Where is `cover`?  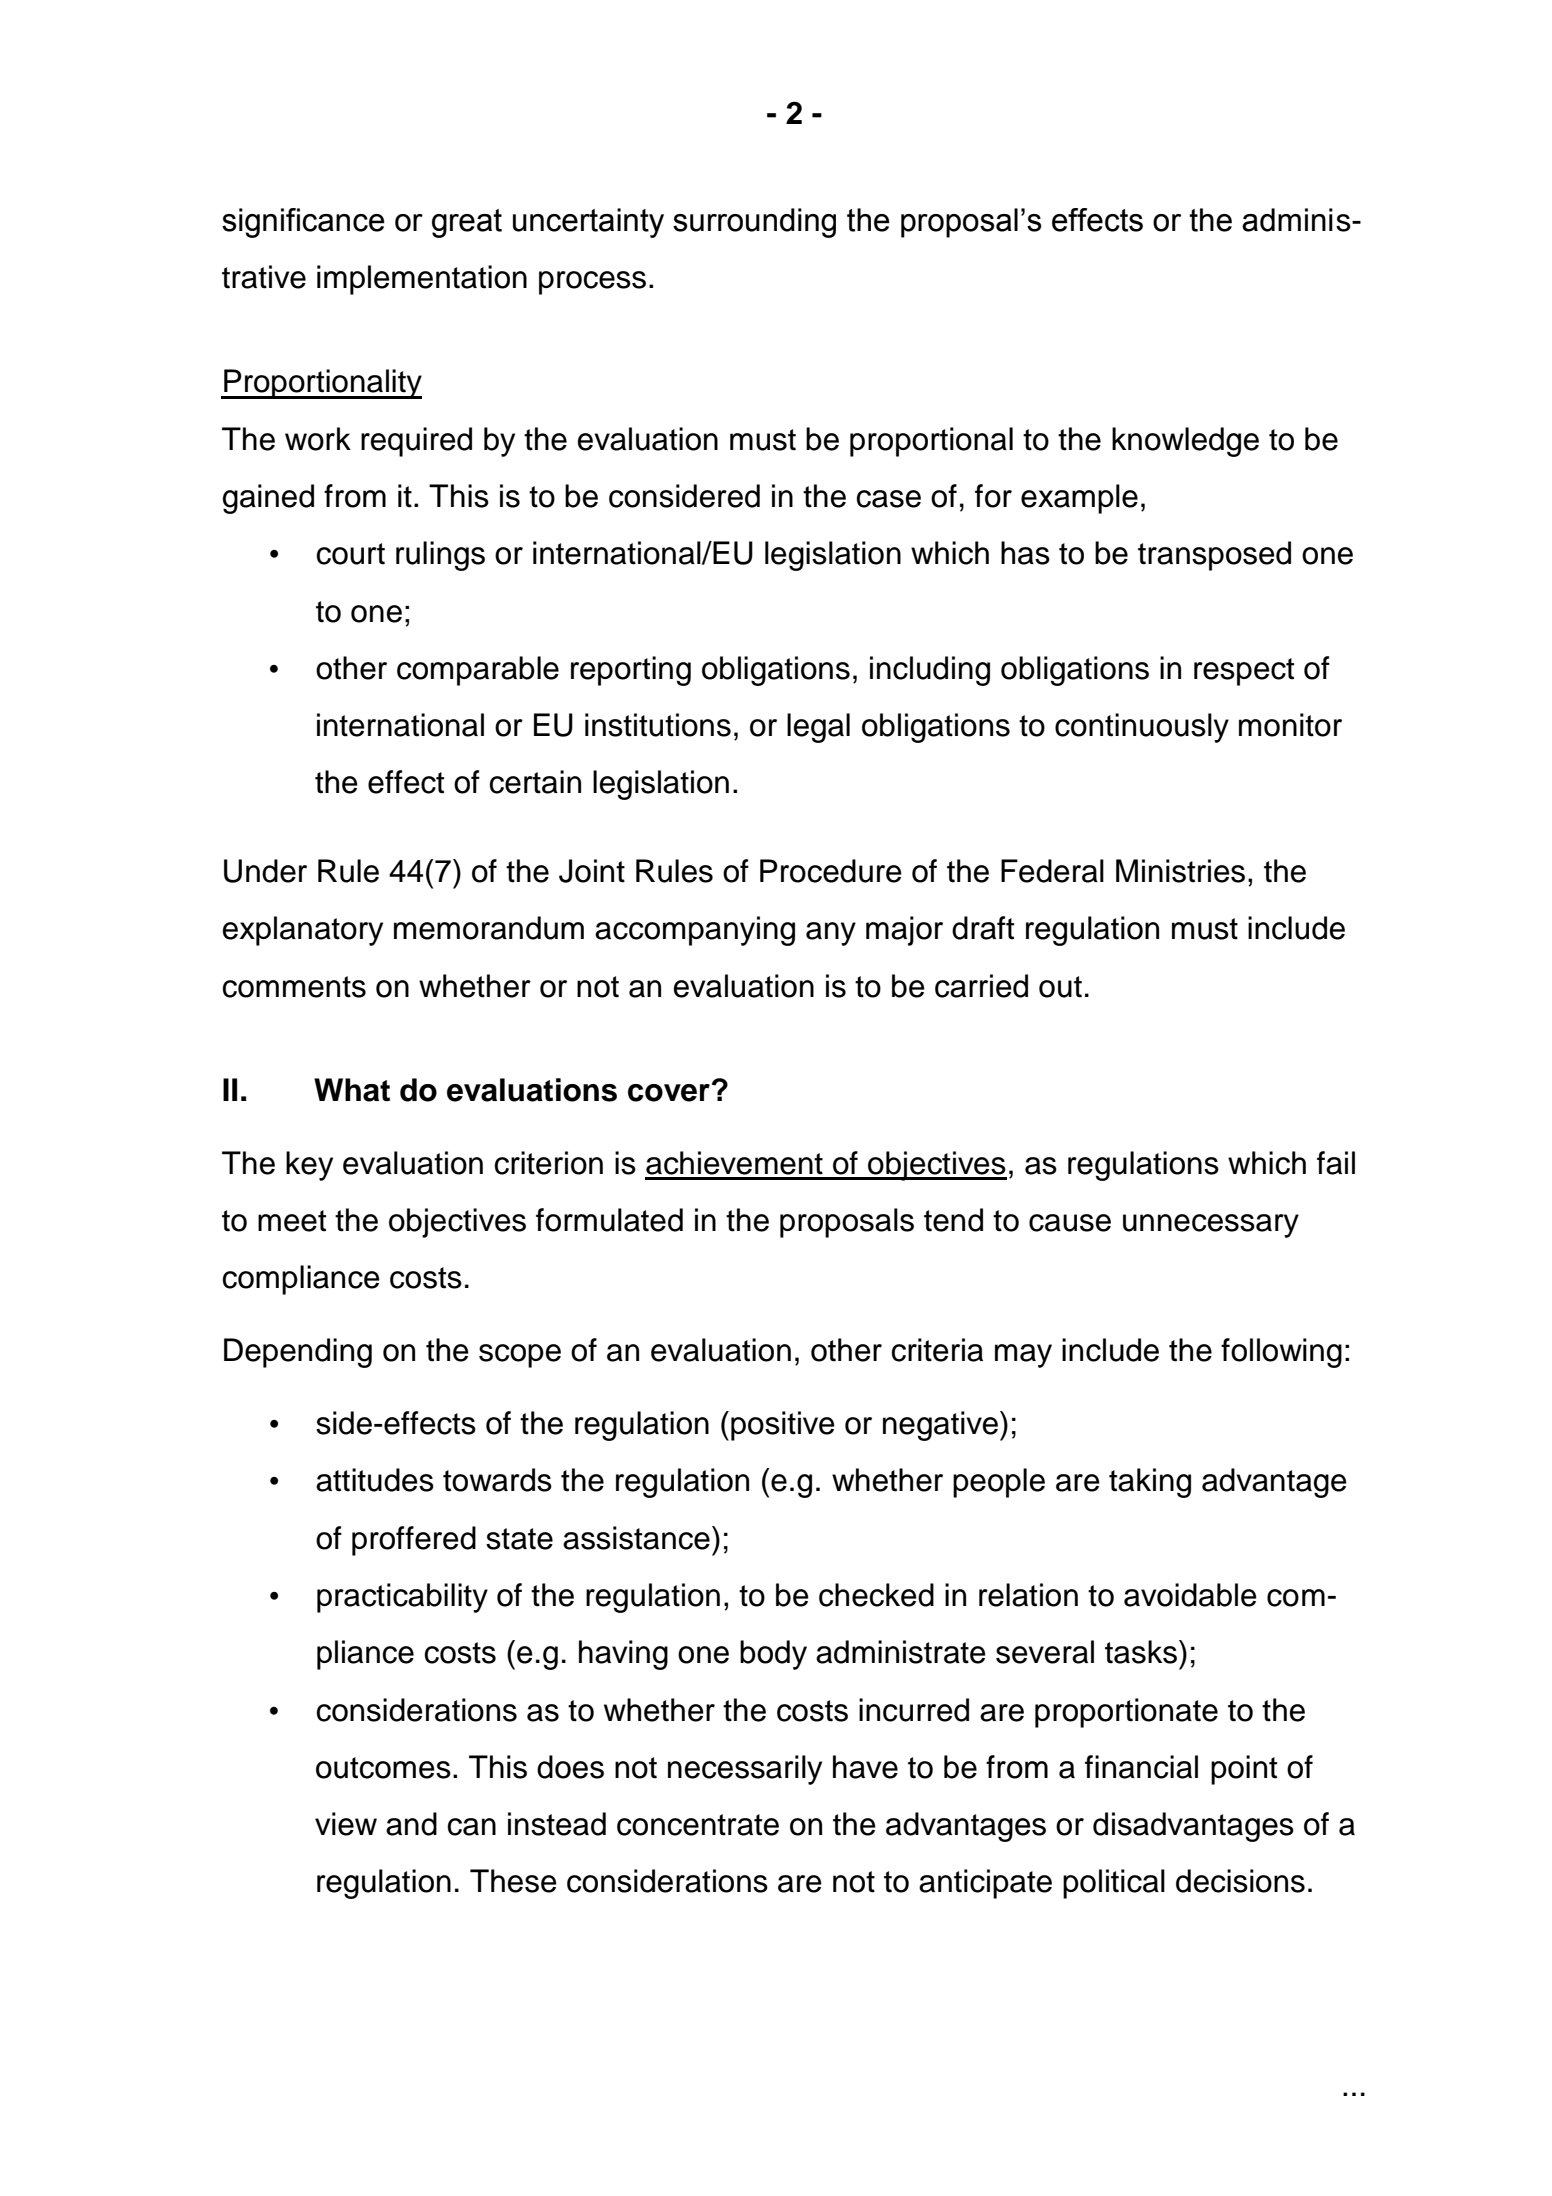
cover is located at coordinates (669, 1093).
